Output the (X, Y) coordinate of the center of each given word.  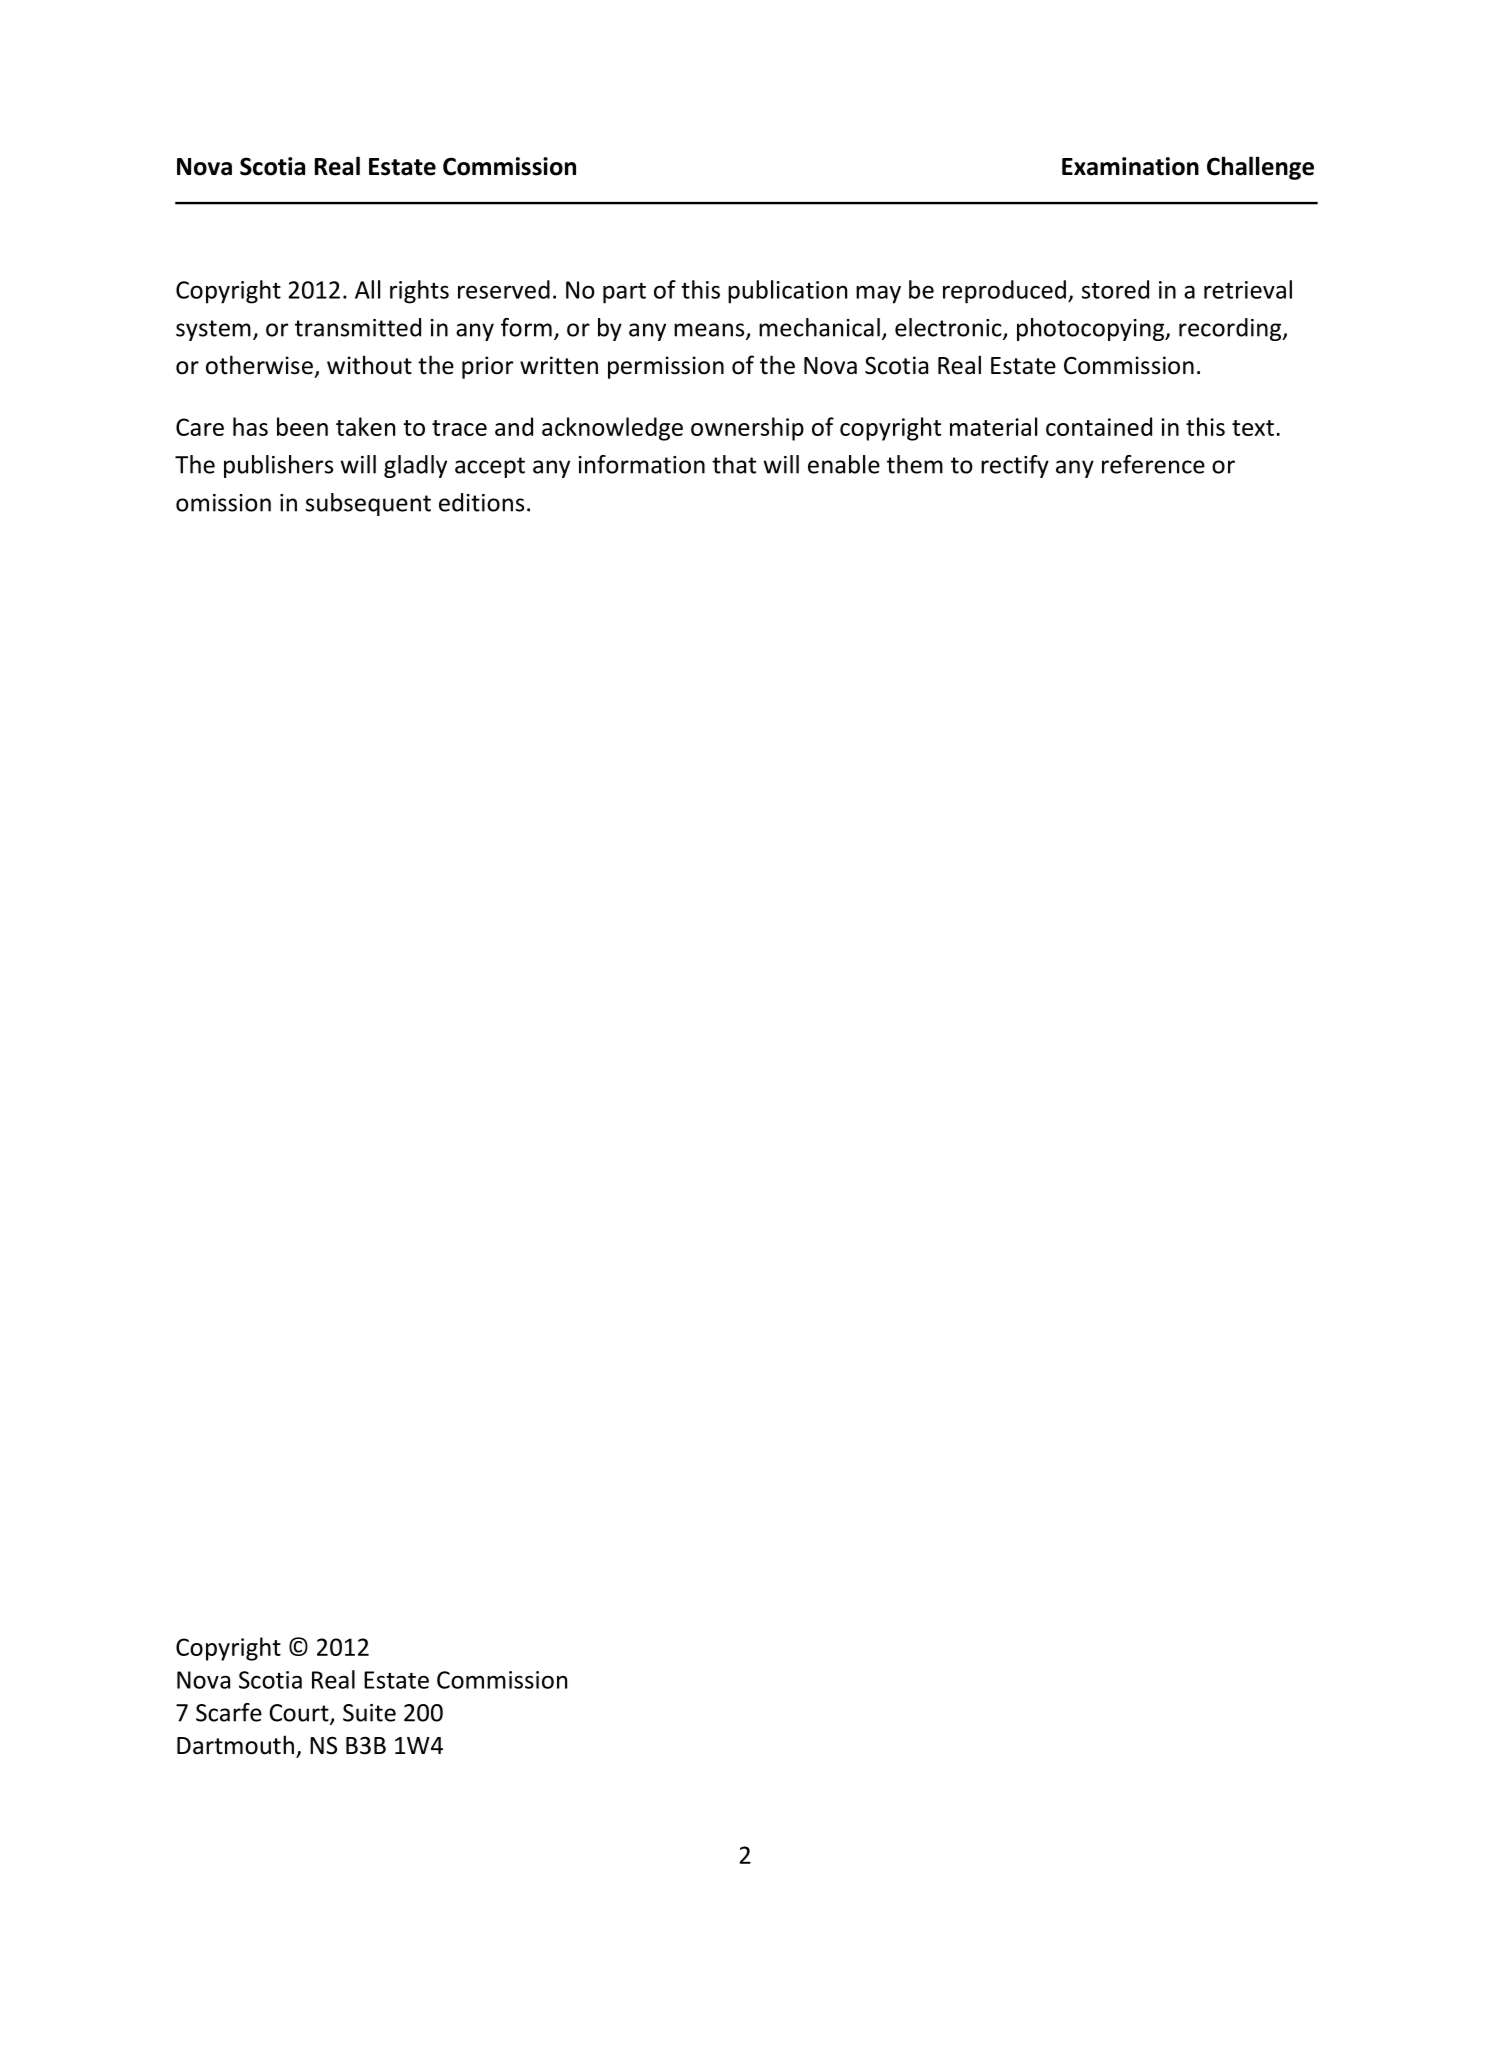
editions (481, 502)
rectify (1015, 466)
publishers (278, 466)
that (734, 464)
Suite (369, 1713)
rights (419, 292)
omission (223, 503)
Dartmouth (235, 1745)
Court (300, 1714)
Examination (1130, 166)
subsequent (368, 504)
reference (1153, 464)
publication (787, 292)
